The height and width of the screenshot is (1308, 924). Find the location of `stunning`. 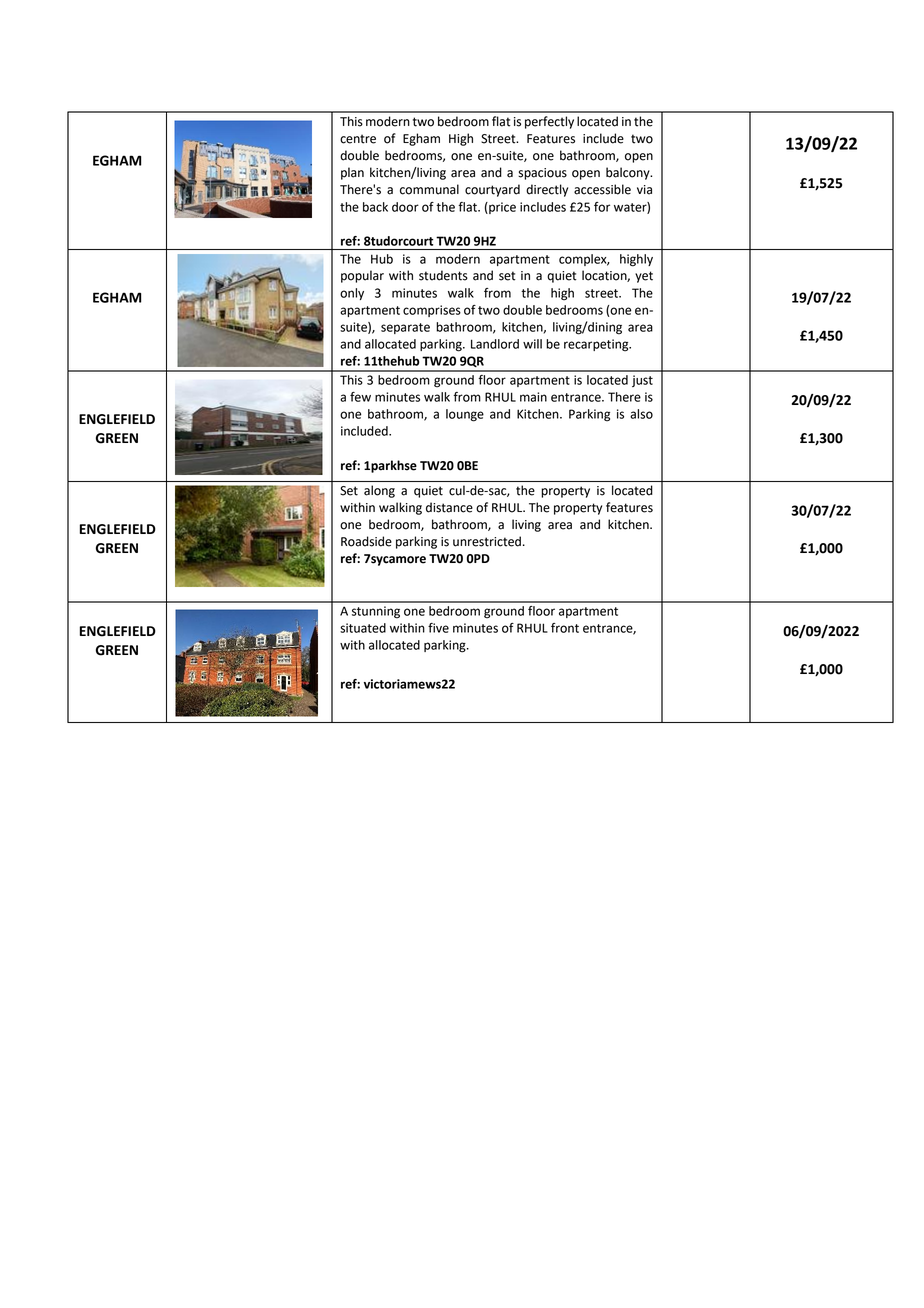

stunning is located at coordinates (376, 612).
